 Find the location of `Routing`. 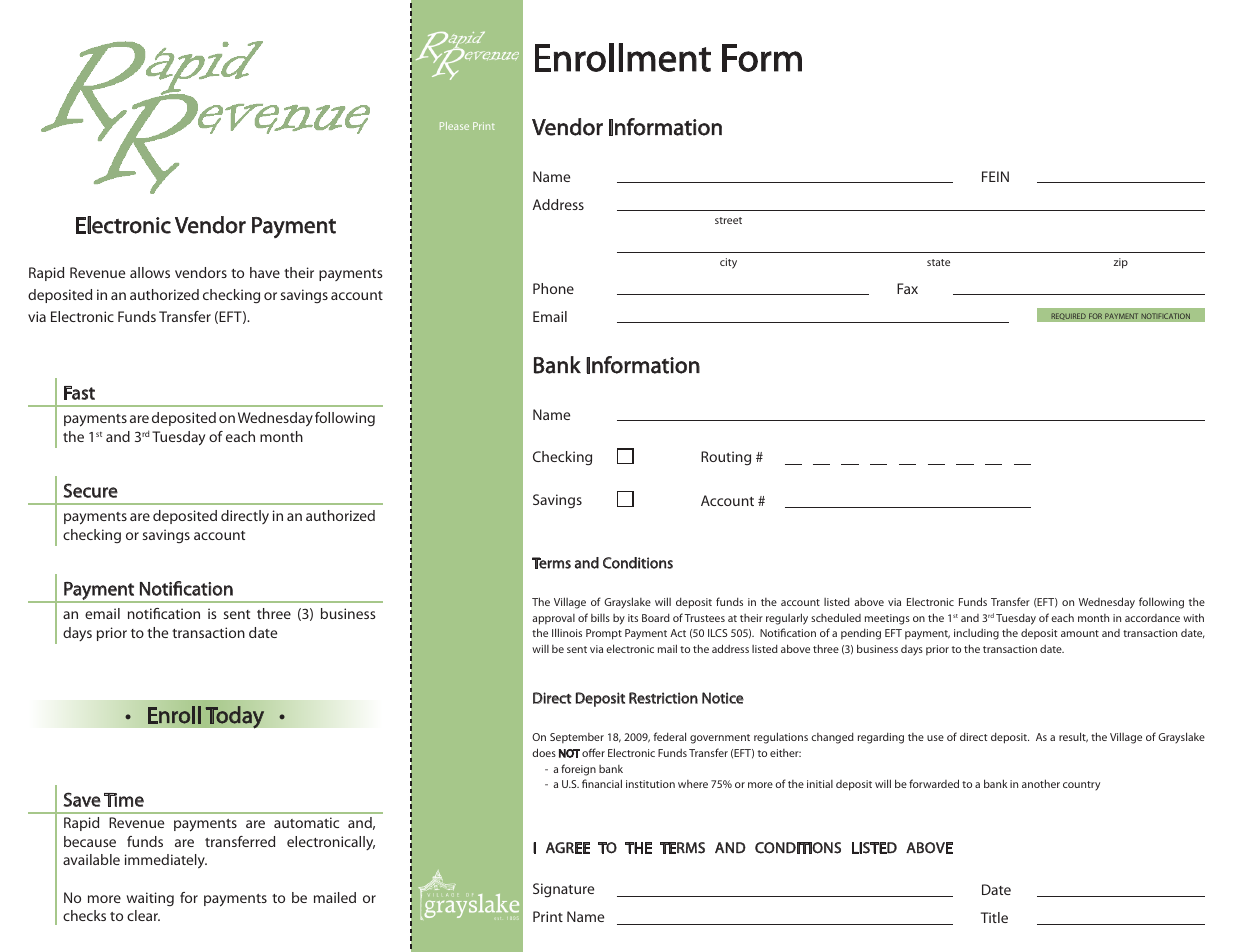

Routing is located at coordinates (726, 458).
